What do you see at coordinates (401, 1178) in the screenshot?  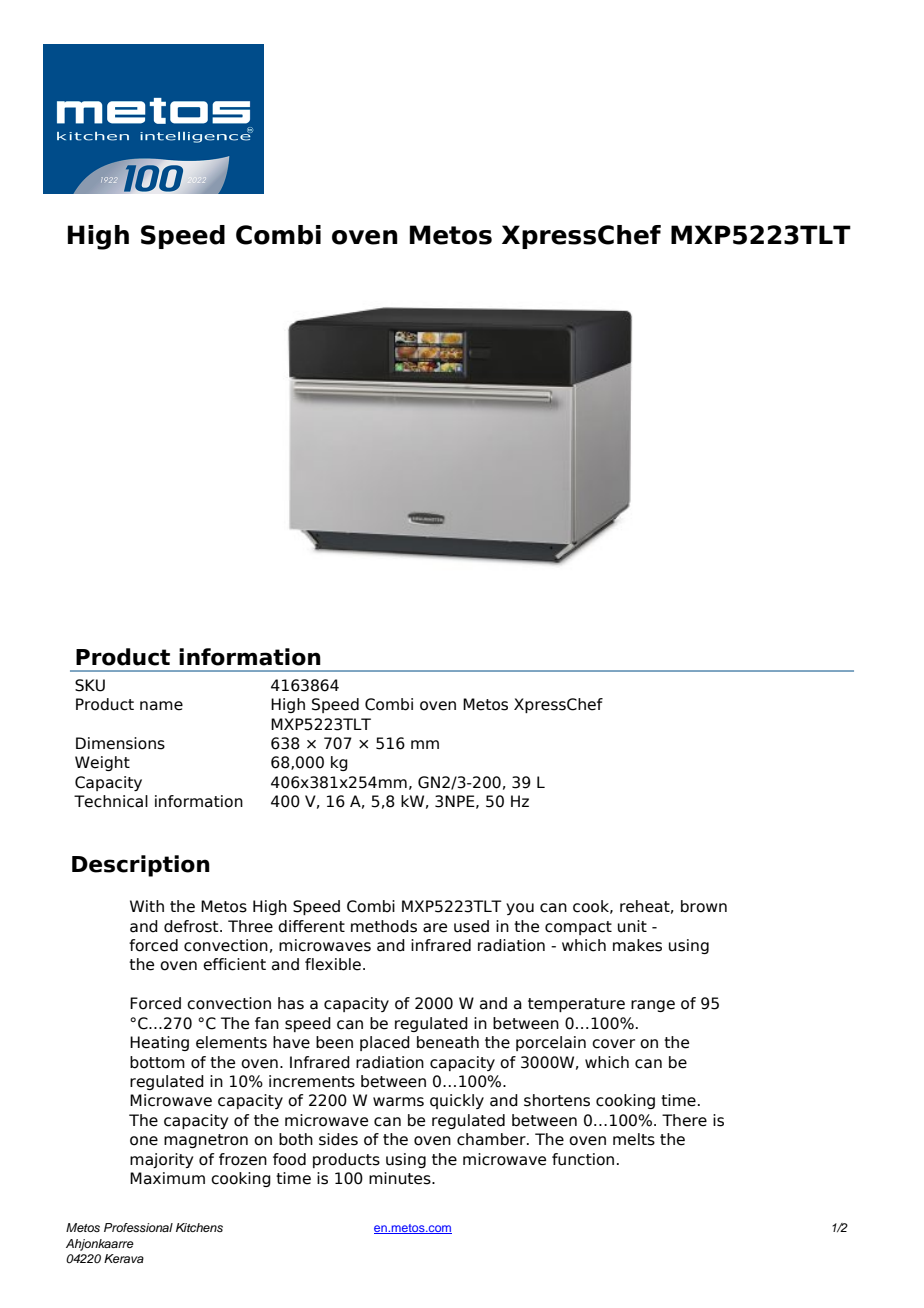 I see `minutes` at bounding box center [401, 1178].
